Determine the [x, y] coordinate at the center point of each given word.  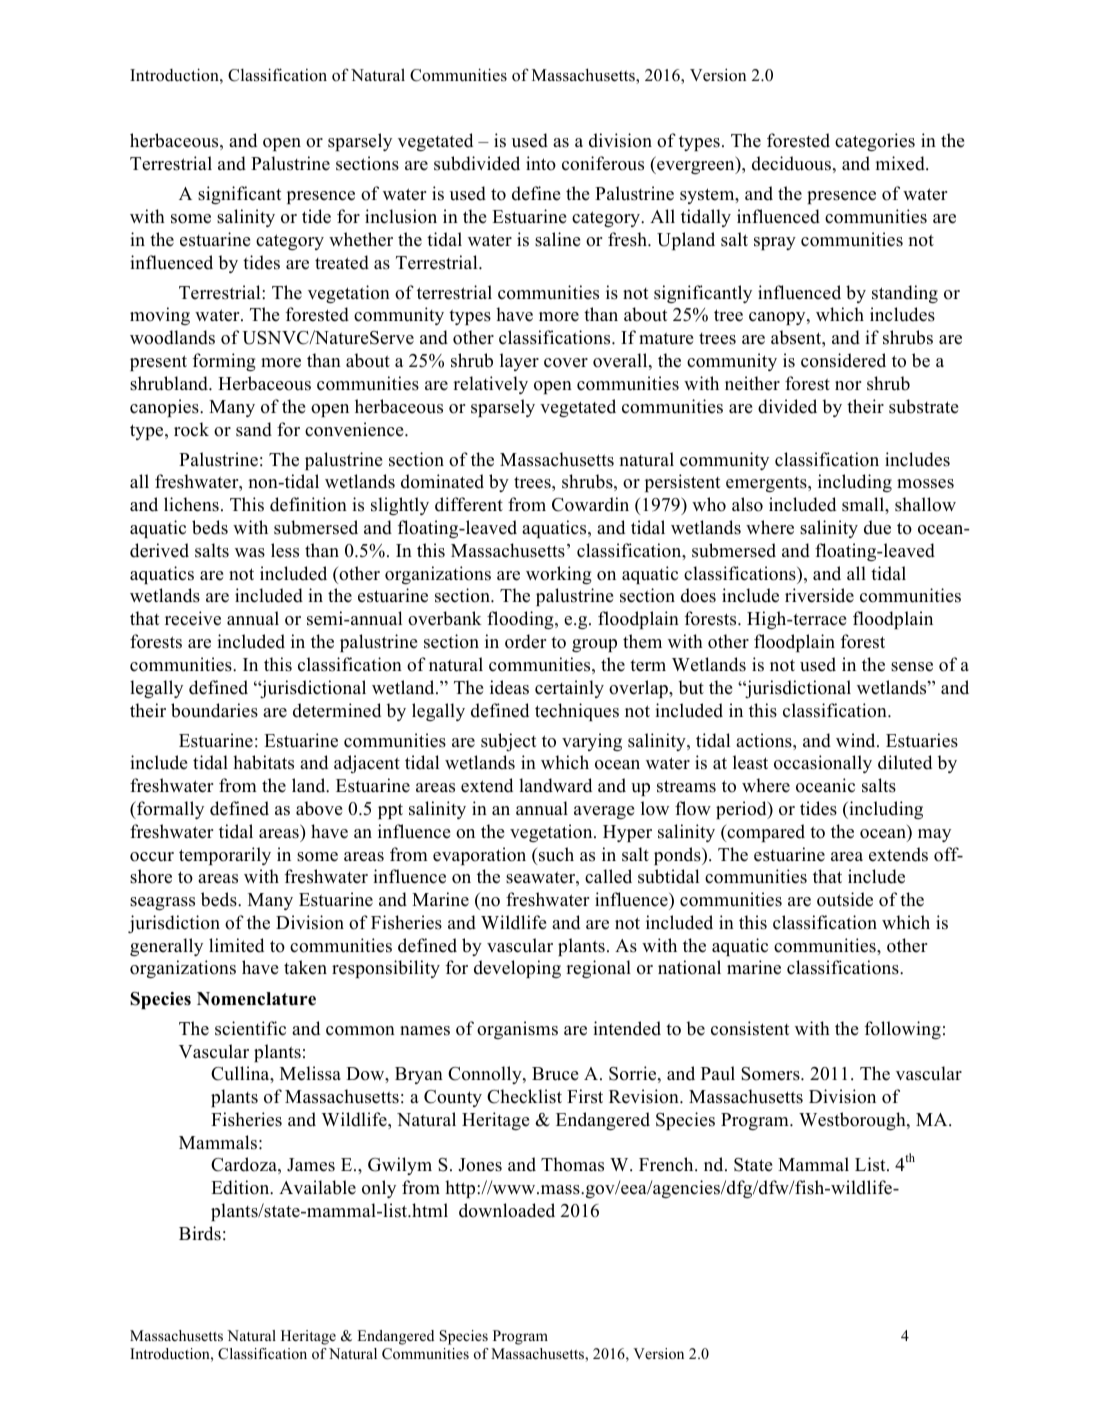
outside [845, 899]
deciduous [791, 163]
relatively [490, 385]
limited [236, 945]
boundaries [214, 710]
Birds [200, 1233]
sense [912, 667]
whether [361, 239]
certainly [569, 689]
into [541, 163]
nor [848, 386]
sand [254, 429]
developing [517, 969]
